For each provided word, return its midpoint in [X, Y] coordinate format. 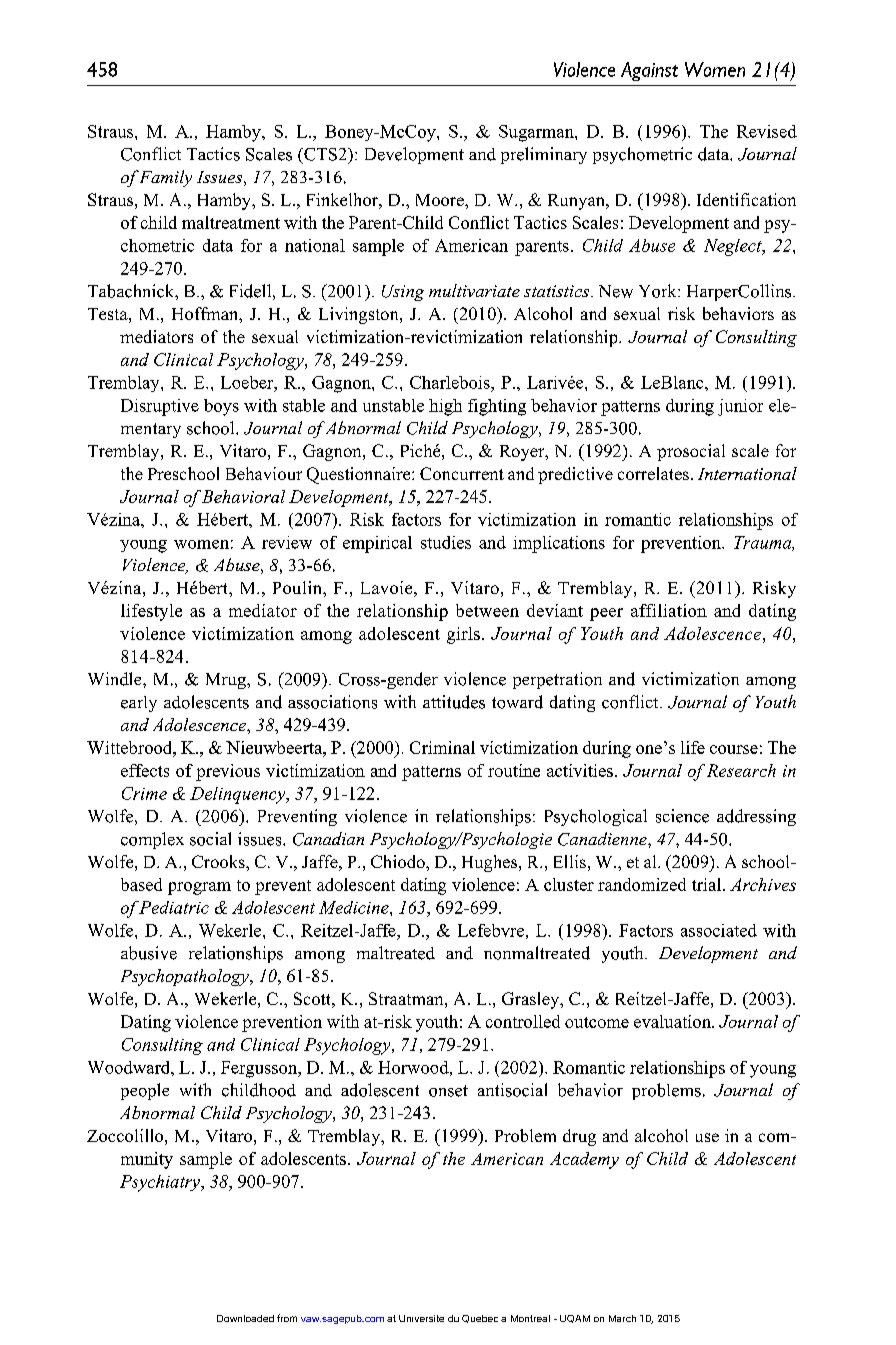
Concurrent [462, 473]
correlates [653, 473]
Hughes [491, 863]
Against [649, 71]
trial [708, 884]
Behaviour [264, 473]
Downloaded [245, 1318]
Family [165, 178]
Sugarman [537, 133]
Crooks [219, 861]
